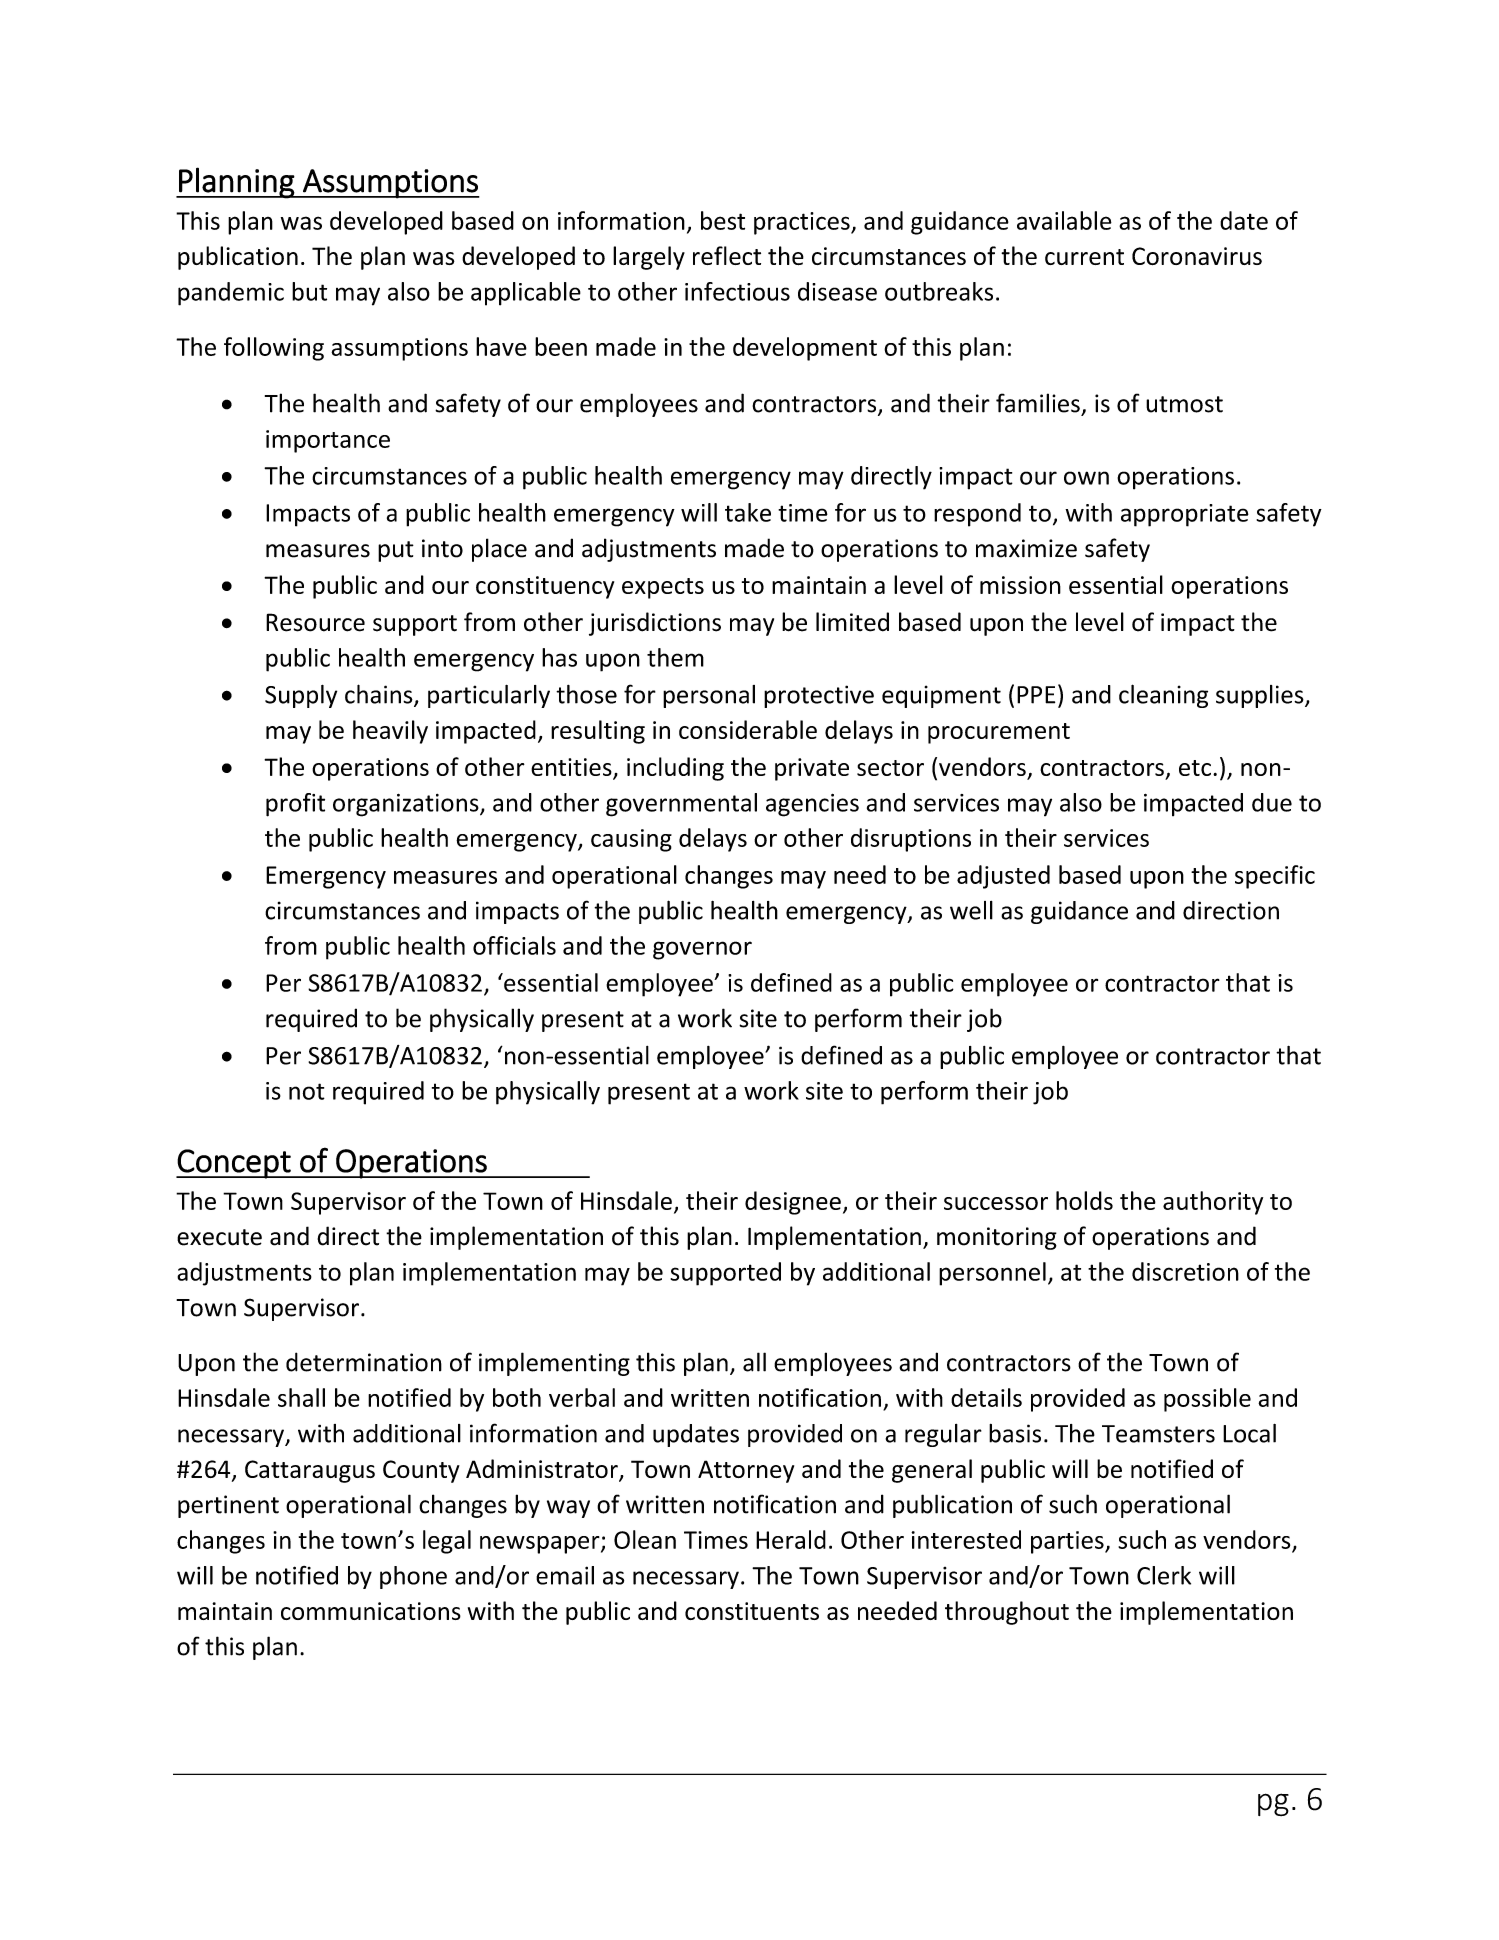  Describe the element at coordinates (1195, 768) in the image. I see `etc` at that location.
